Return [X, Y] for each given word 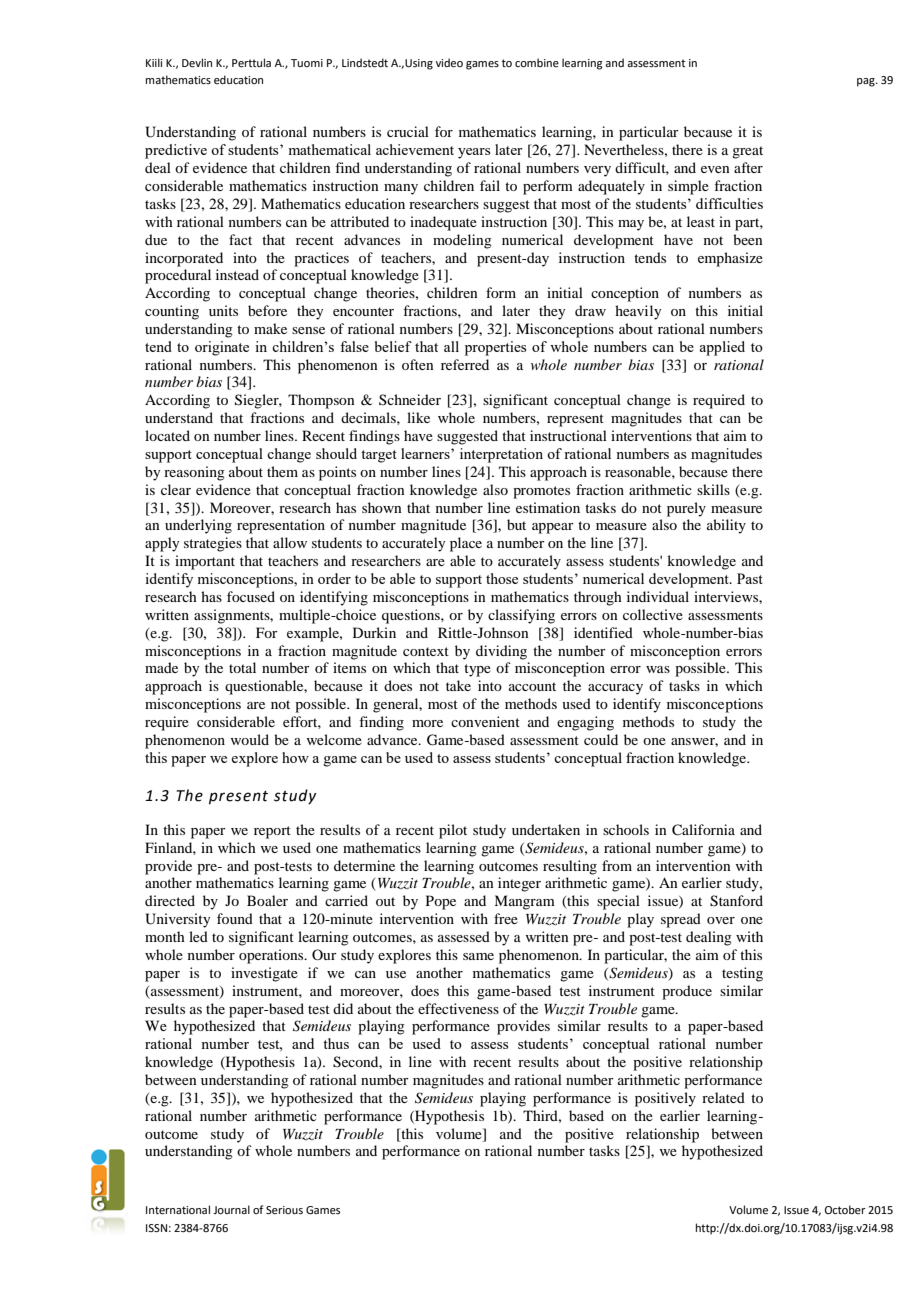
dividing [501, 652]
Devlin [197, 62]
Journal [231, 1209]
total [242, 667]
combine [537, 62]
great [747, 152]
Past [750, 578]
